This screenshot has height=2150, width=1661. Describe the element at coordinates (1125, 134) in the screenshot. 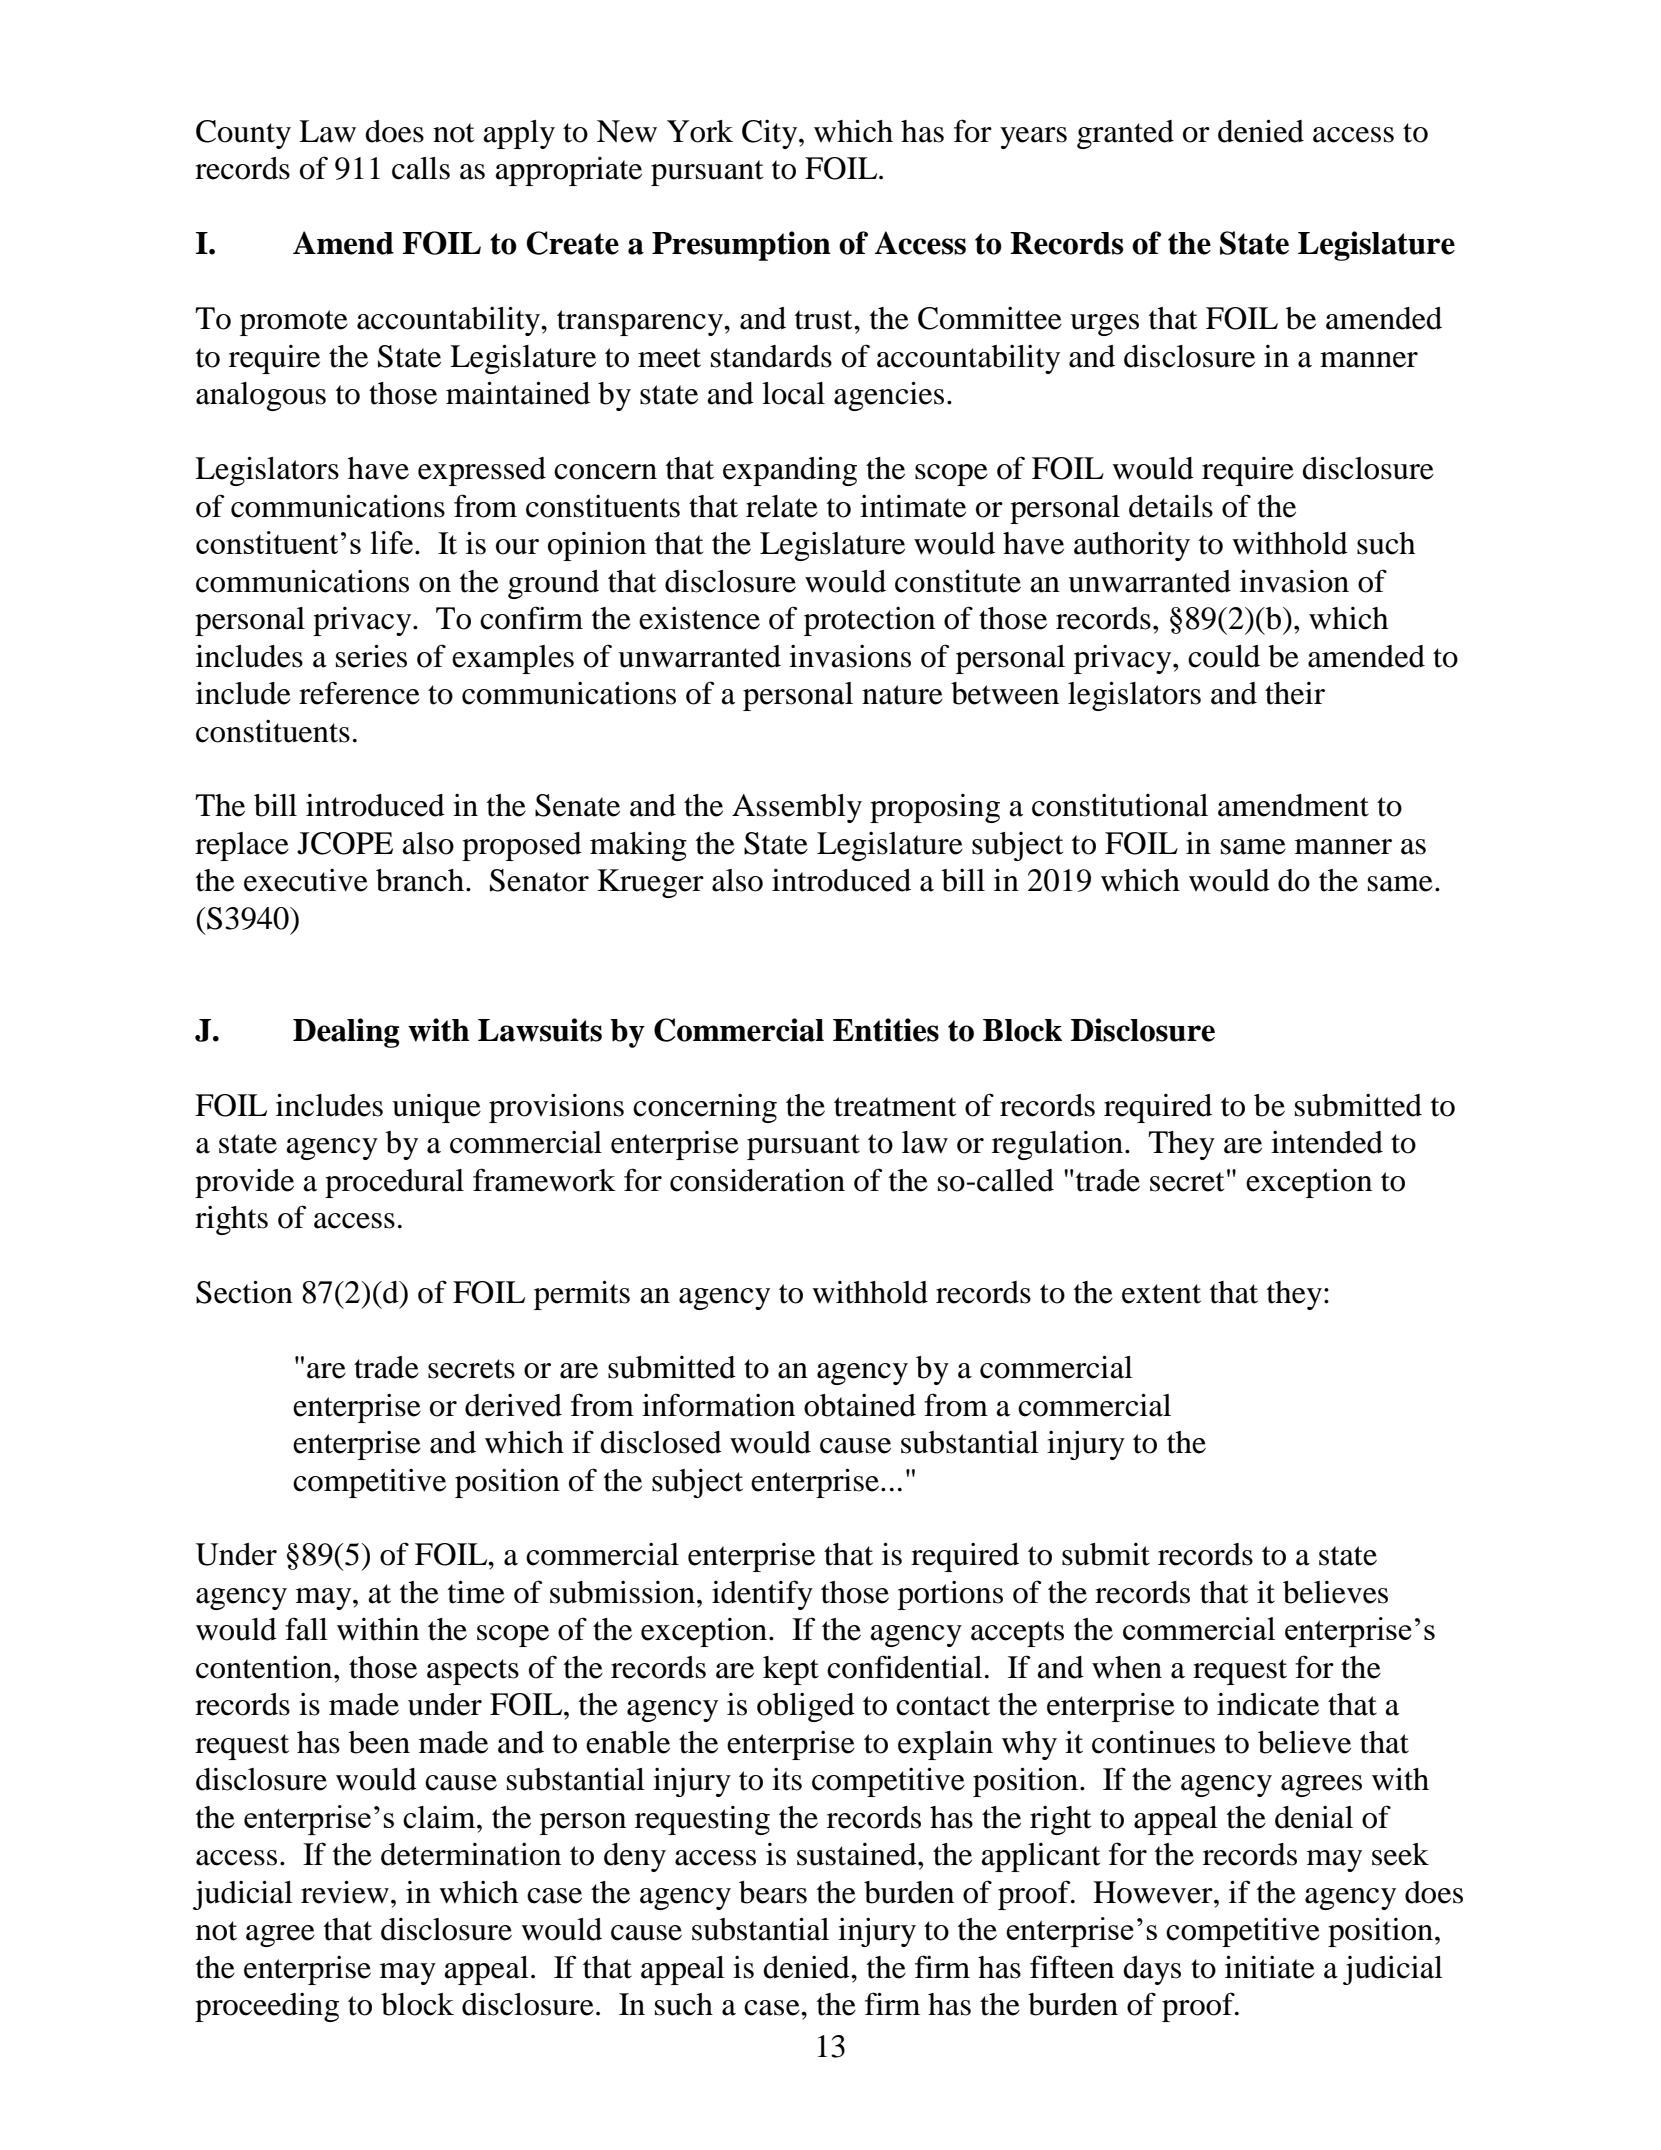

I see `granted` at that location.
